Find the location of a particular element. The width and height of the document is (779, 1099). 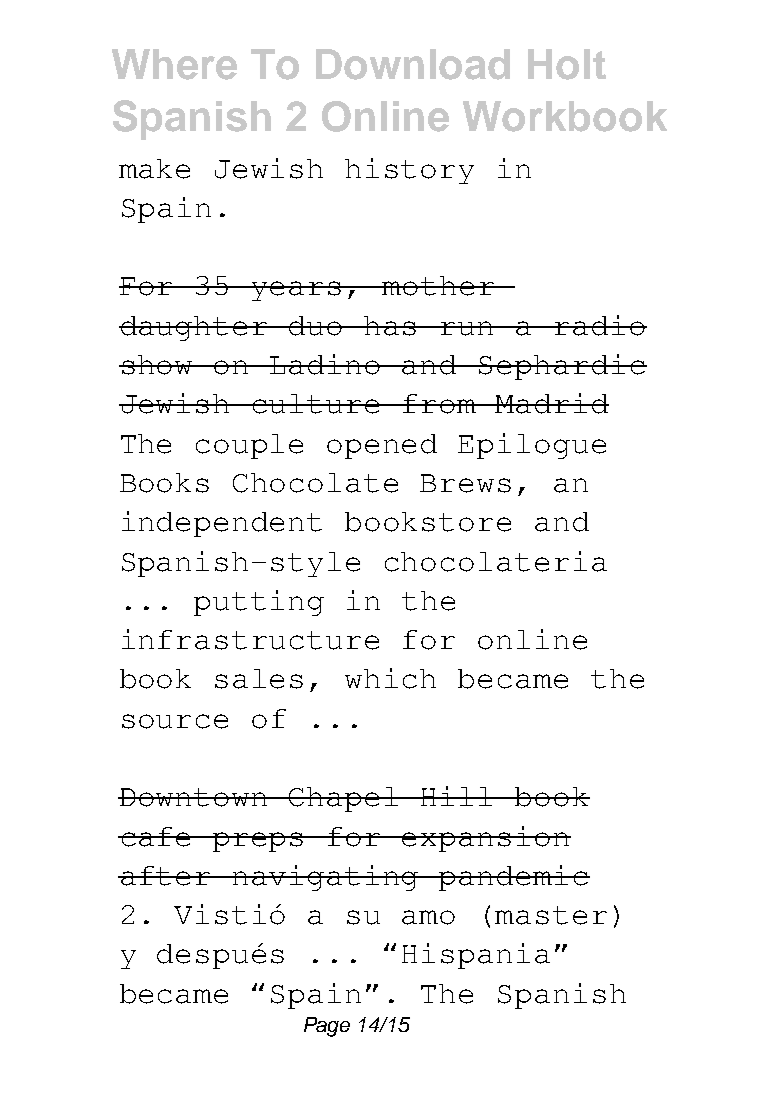

pandemic is located at coordinates (513, 878).
